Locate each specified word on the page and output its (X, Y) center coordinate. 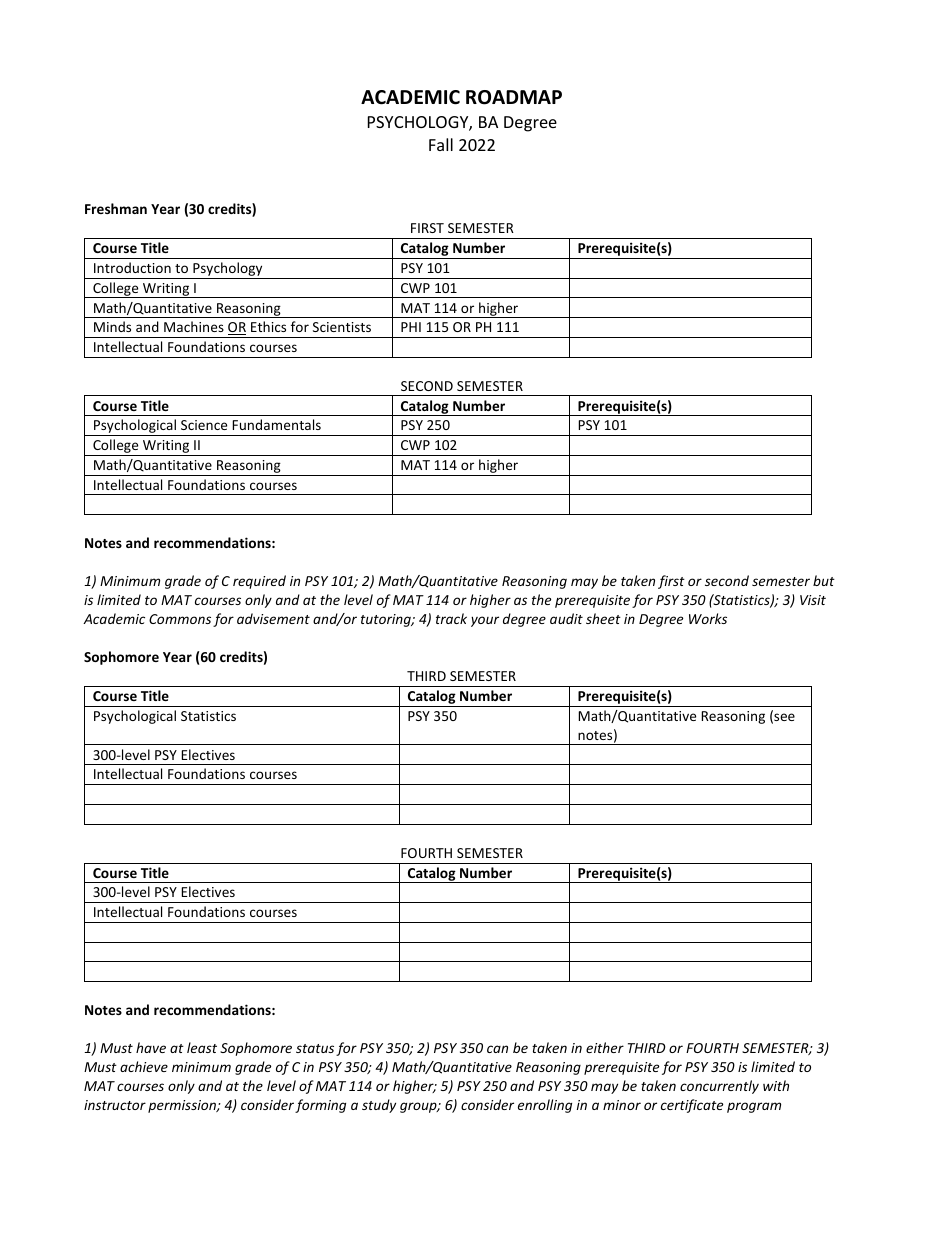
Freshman (116, 208)
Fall (441, 144)
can (497, 1049)
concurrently (719, 1087)
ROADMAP (514, 97)
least (202, 1047)
